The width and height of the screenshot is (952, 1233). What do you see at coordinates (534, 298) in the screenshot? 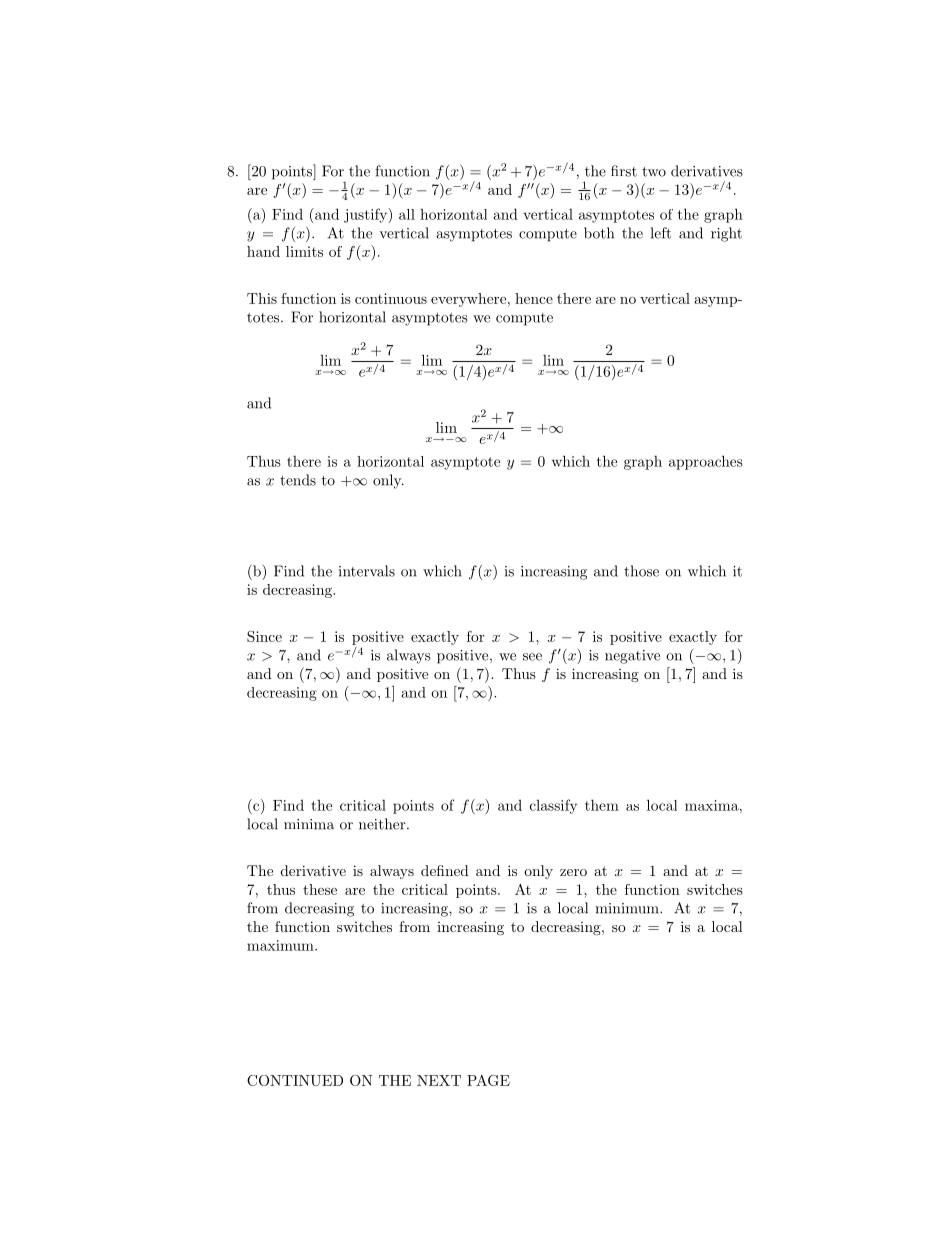
I see `hence` at bounding box center [534, 298].
